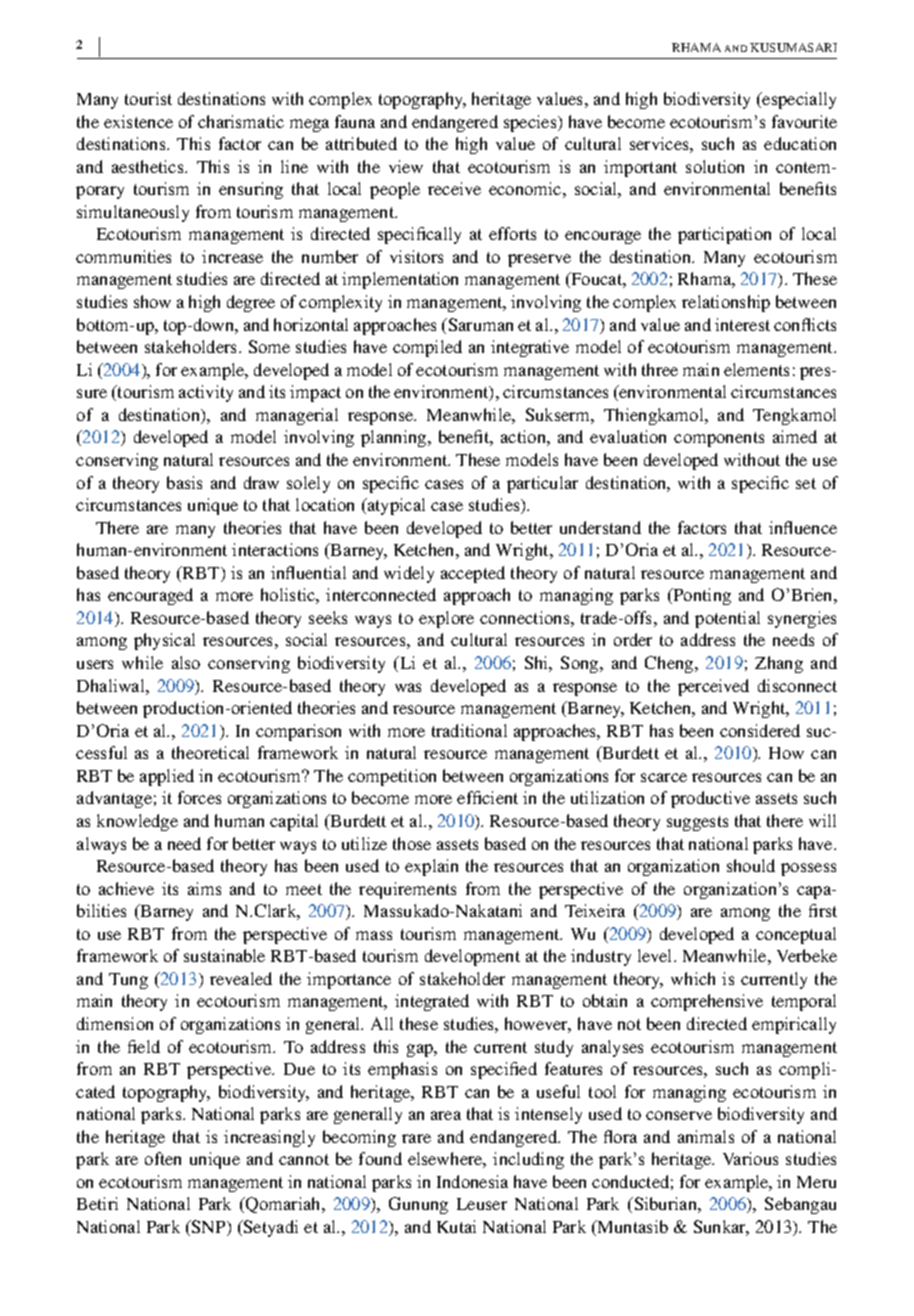 The height and width of the screenshot is (1316, 914). I want to click on Various, so click(750, 1158).
